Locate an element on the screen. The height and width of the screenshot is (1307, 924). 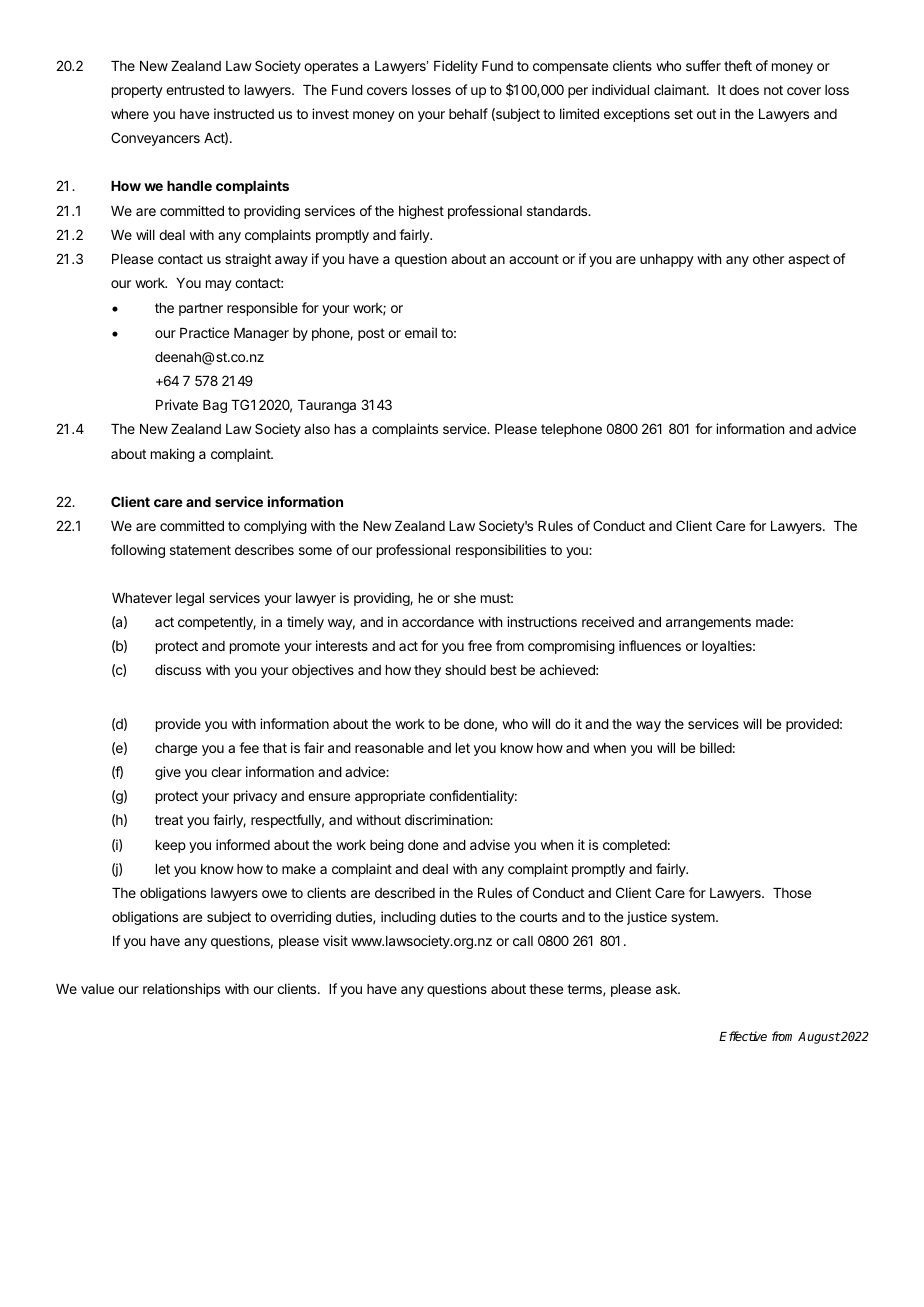
should is located at coordinates (465, 670).
